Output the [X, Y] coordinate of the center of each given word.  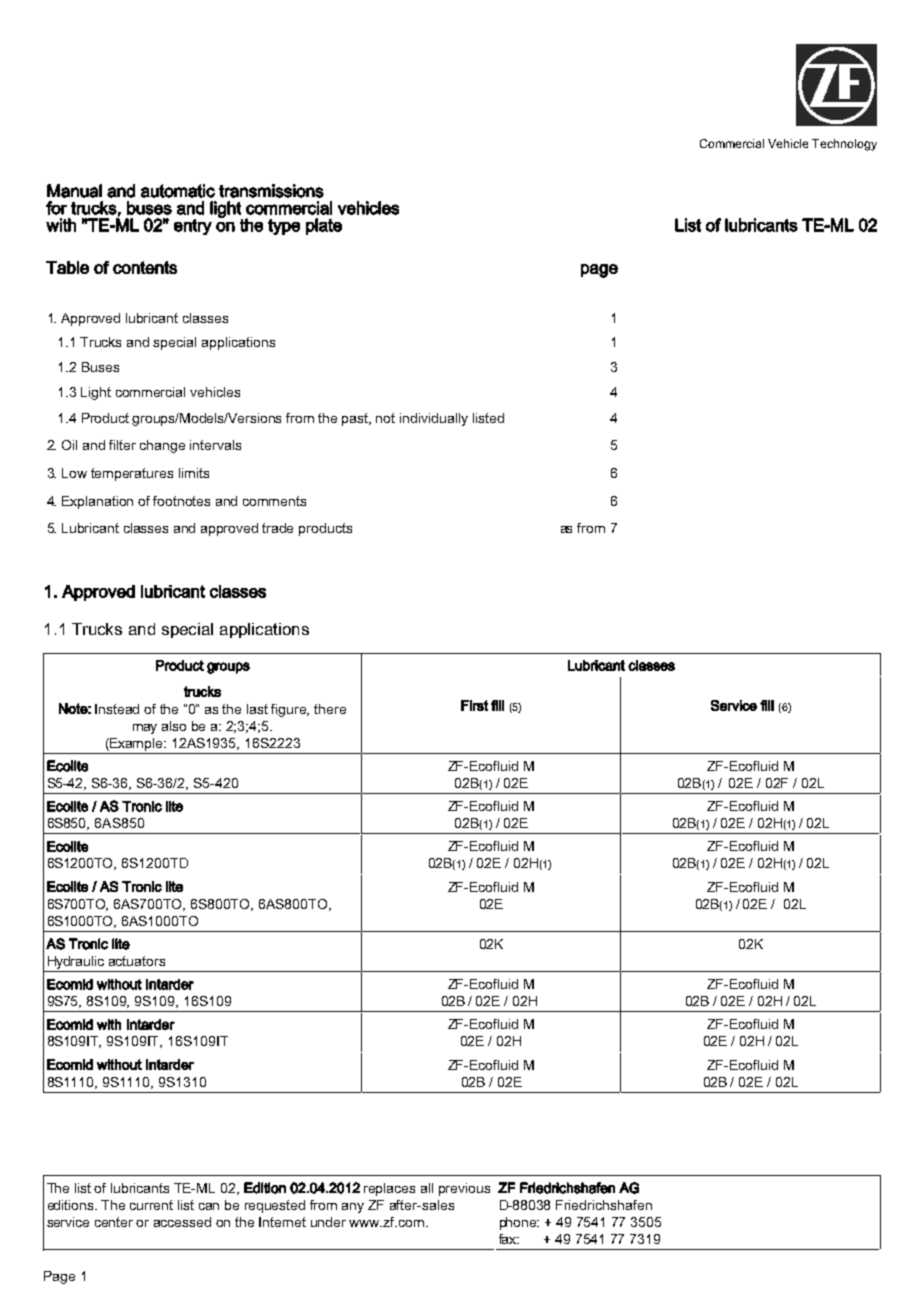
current [151, 1205]
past [356, 419]
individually [434, 419]
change [162, 446]
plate [324, 226]
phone [519, 1223]
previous [464, 1189]
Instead [117, 709]
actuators [137, 961]
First [474, 705]
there [330, 709]
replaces [389, 1189]
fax [509, 1239]
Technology [844, 145]
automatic [178, 191]
